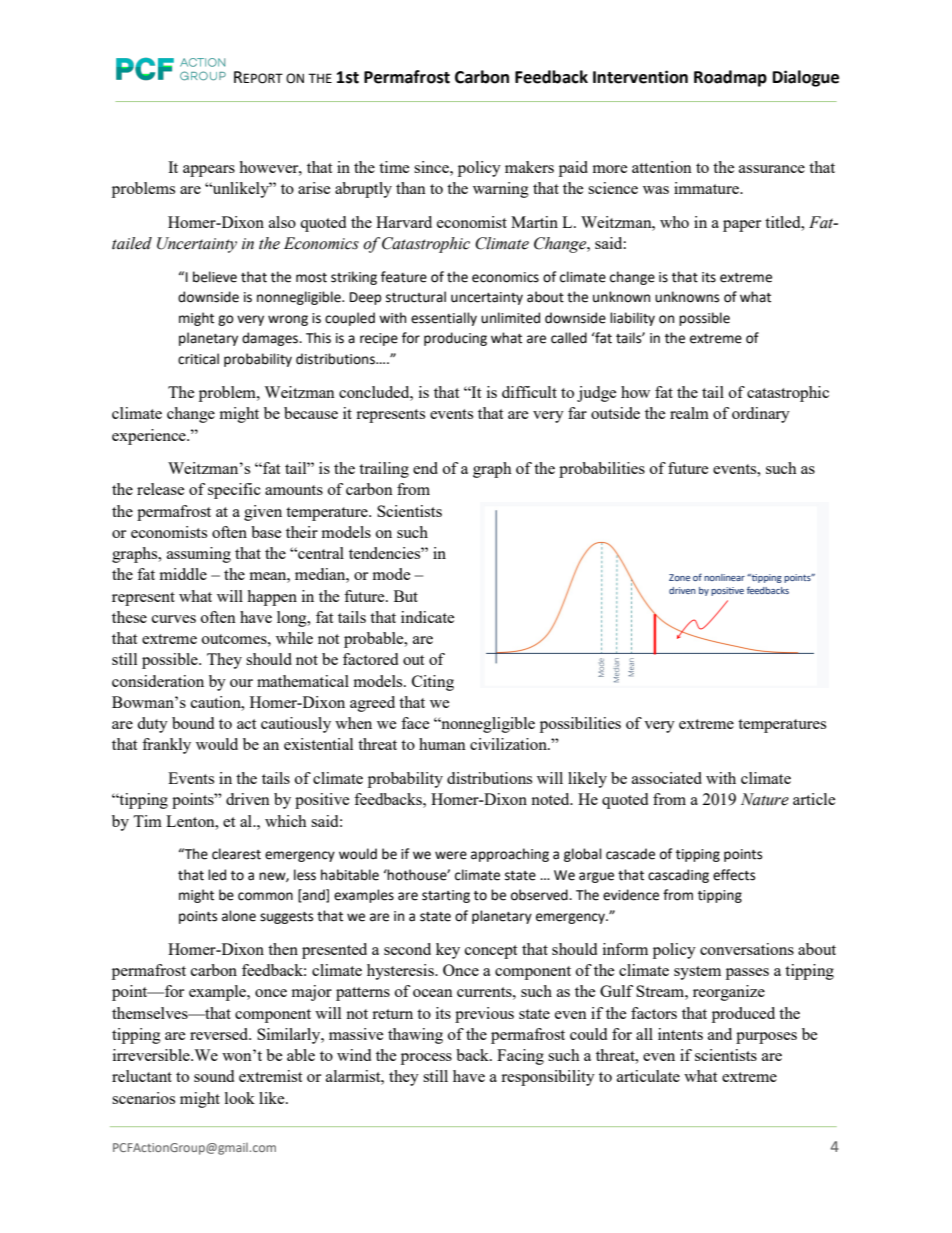 The width and height of the screenshot is (952, 1233). I want to click on Roadmap, so click(730, 78).
